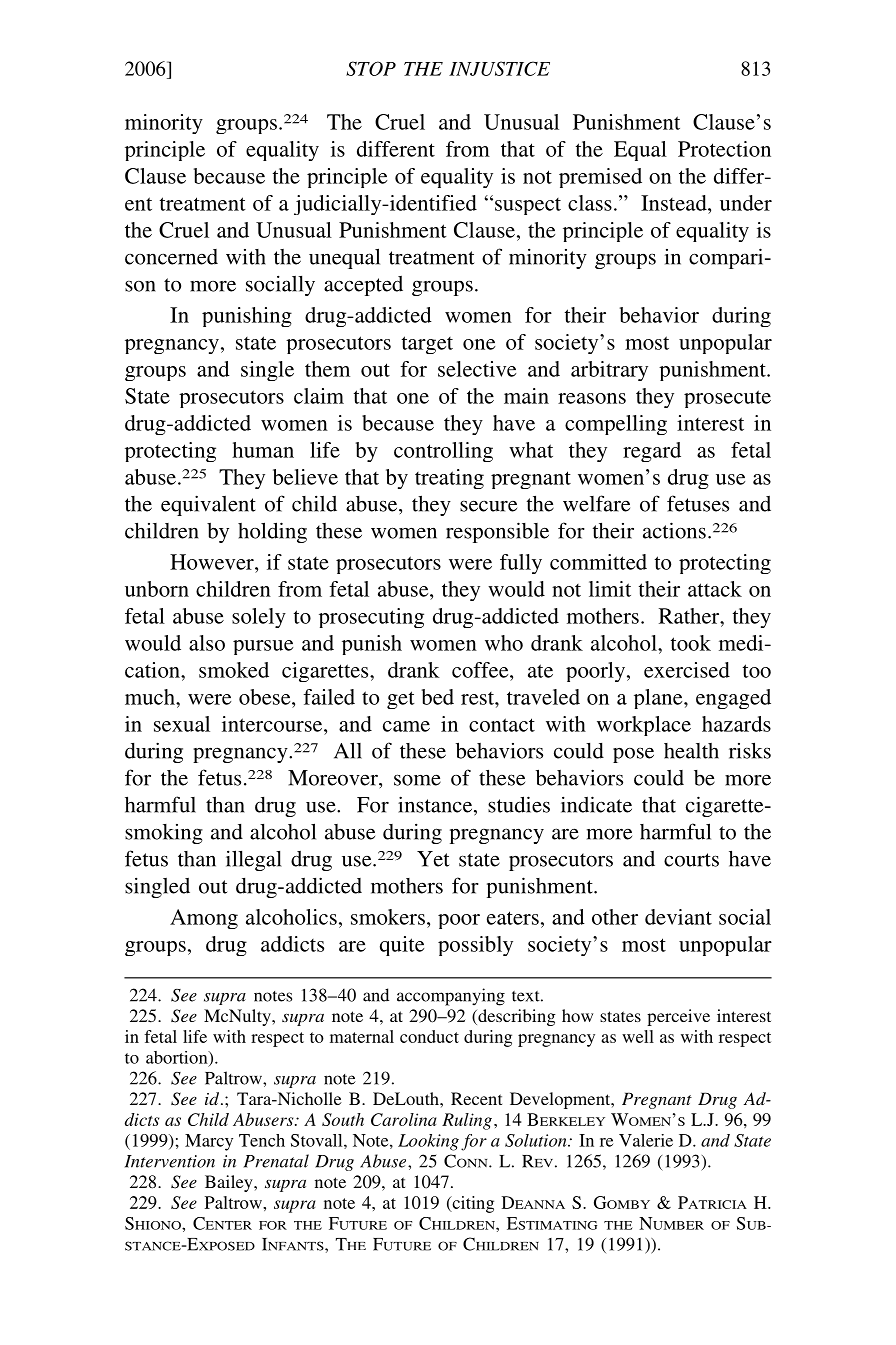  What do you see at coordinates (230, 1183) in the document?
I see `Bailey` at bounding box center [230, 1183].
